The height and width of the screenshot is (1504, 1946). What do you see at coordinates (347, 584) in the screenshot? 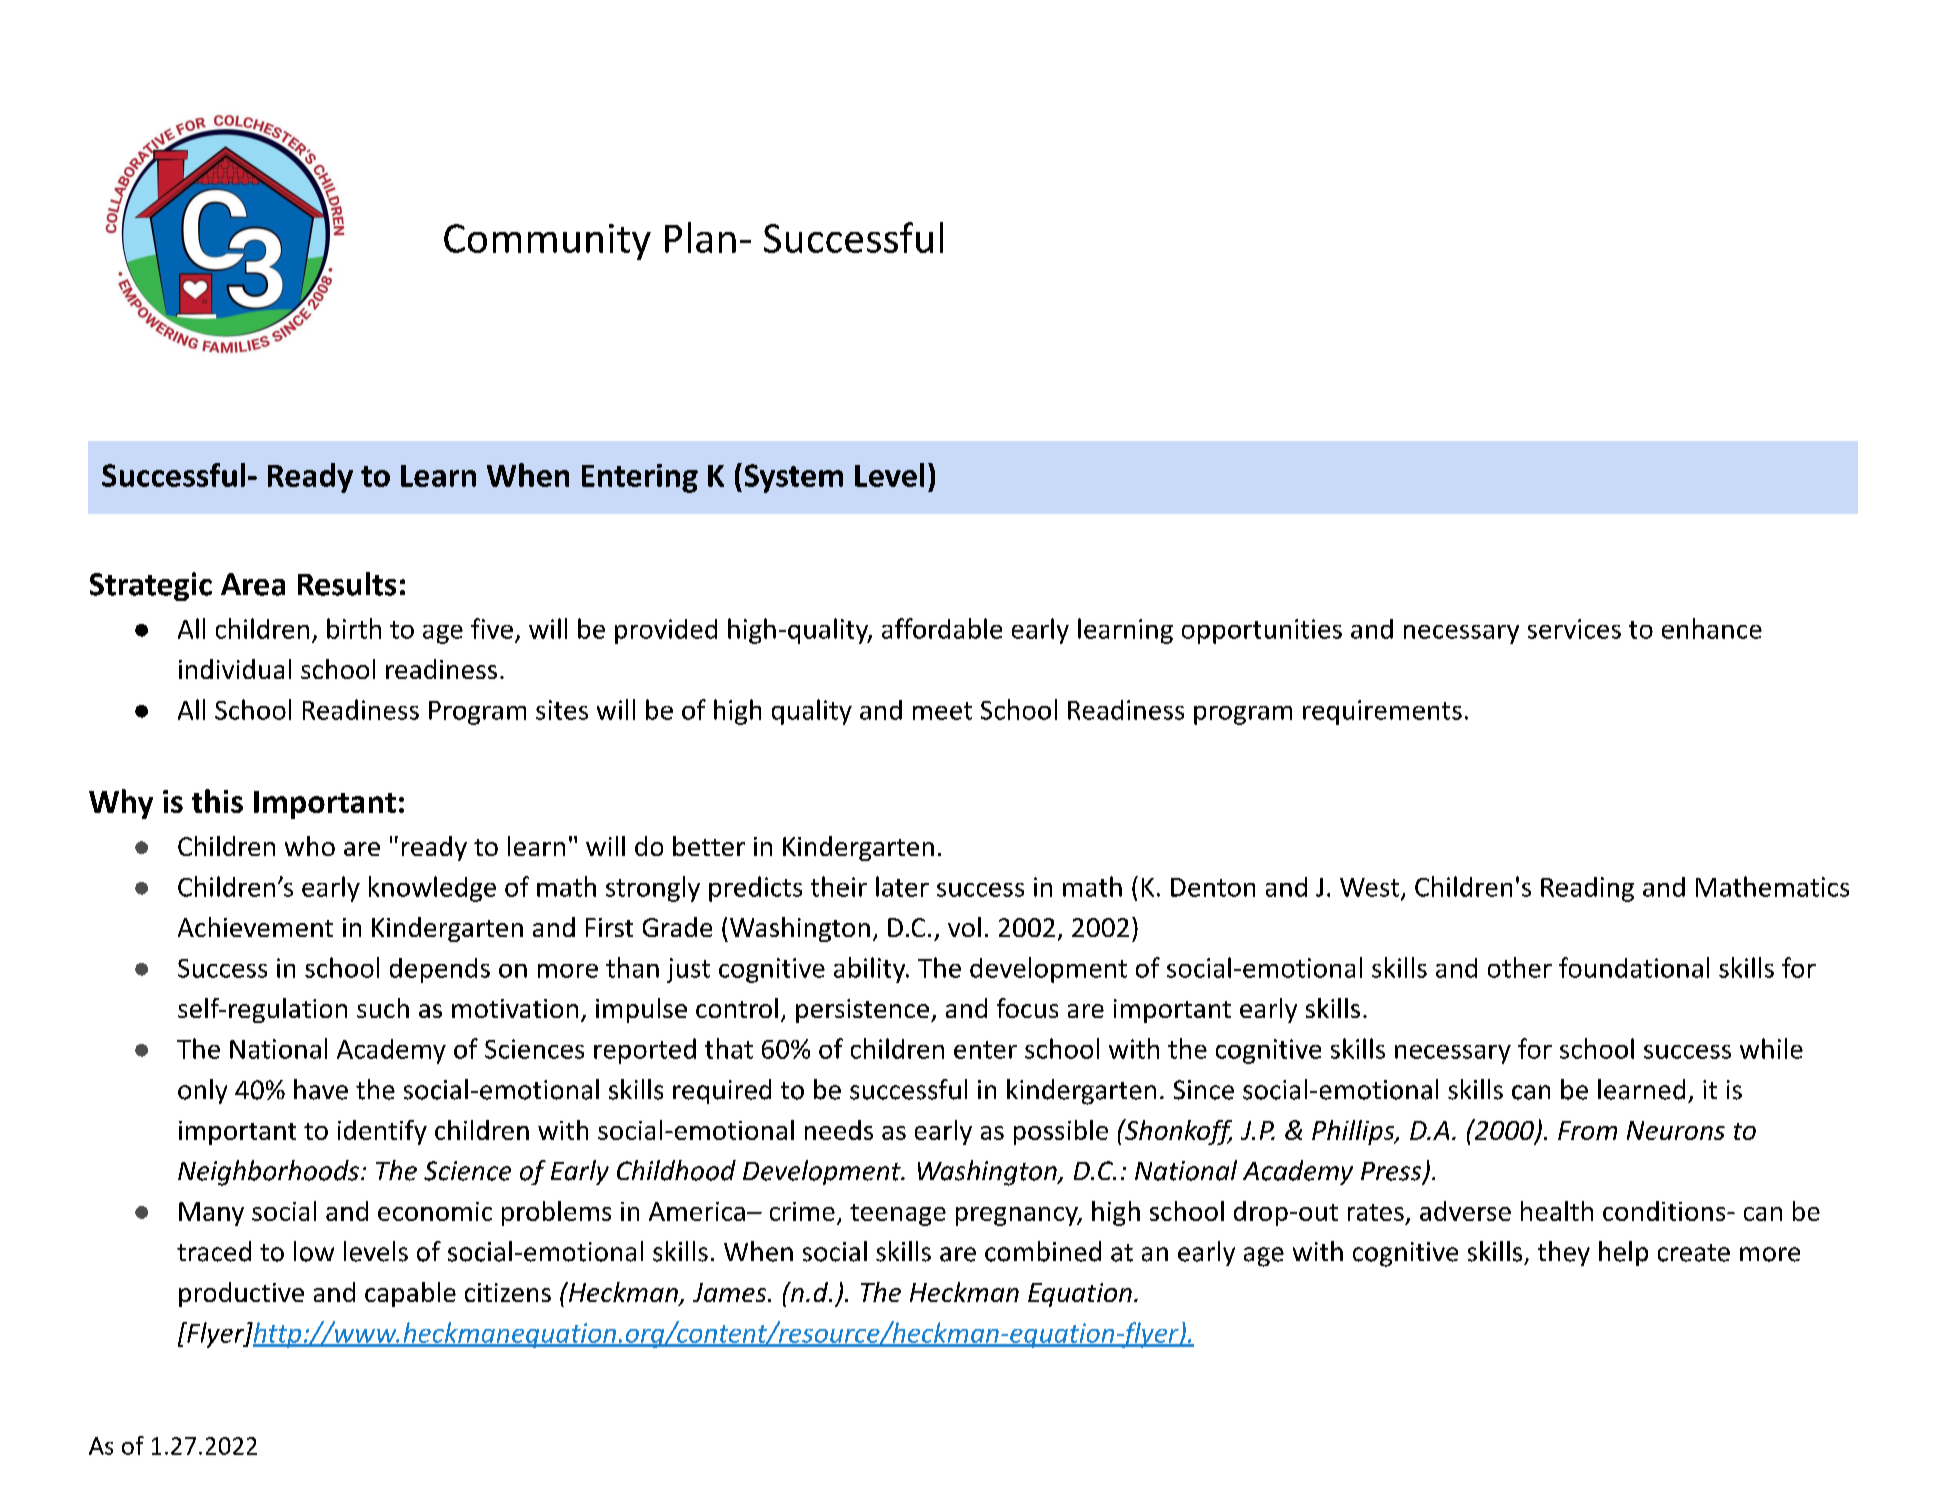
I see `Results` at bounding box center [347, 584].
